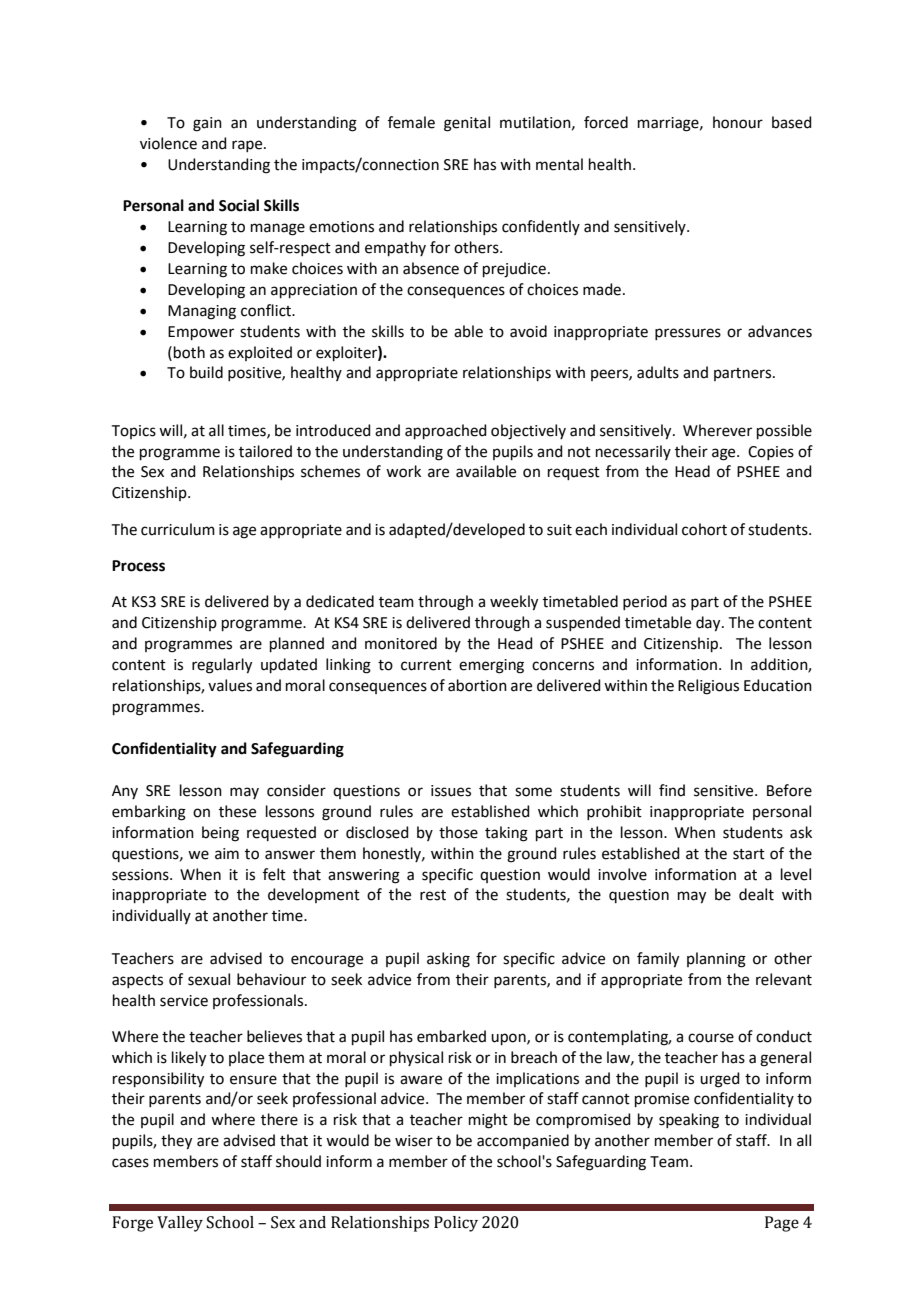 The width and height of the screenshot is (924, 1308). What do you see at coordinates (207, 124) in the screenshot?
I see `gain` at bounding box center [207, 124].
